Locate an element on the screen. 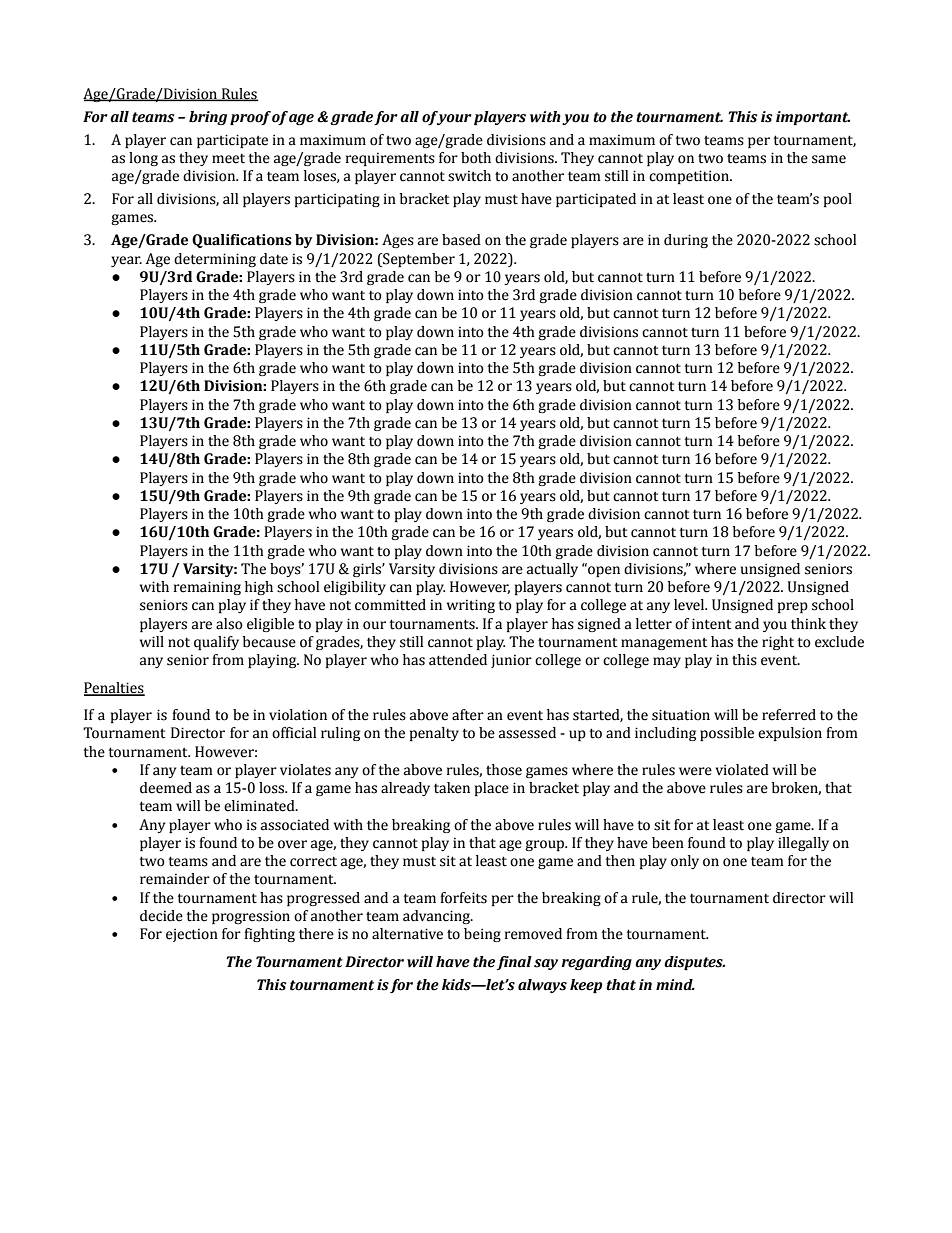 The height and width of the screenshot is (1233, 952). deemed is located at coordinates (166, 788).
